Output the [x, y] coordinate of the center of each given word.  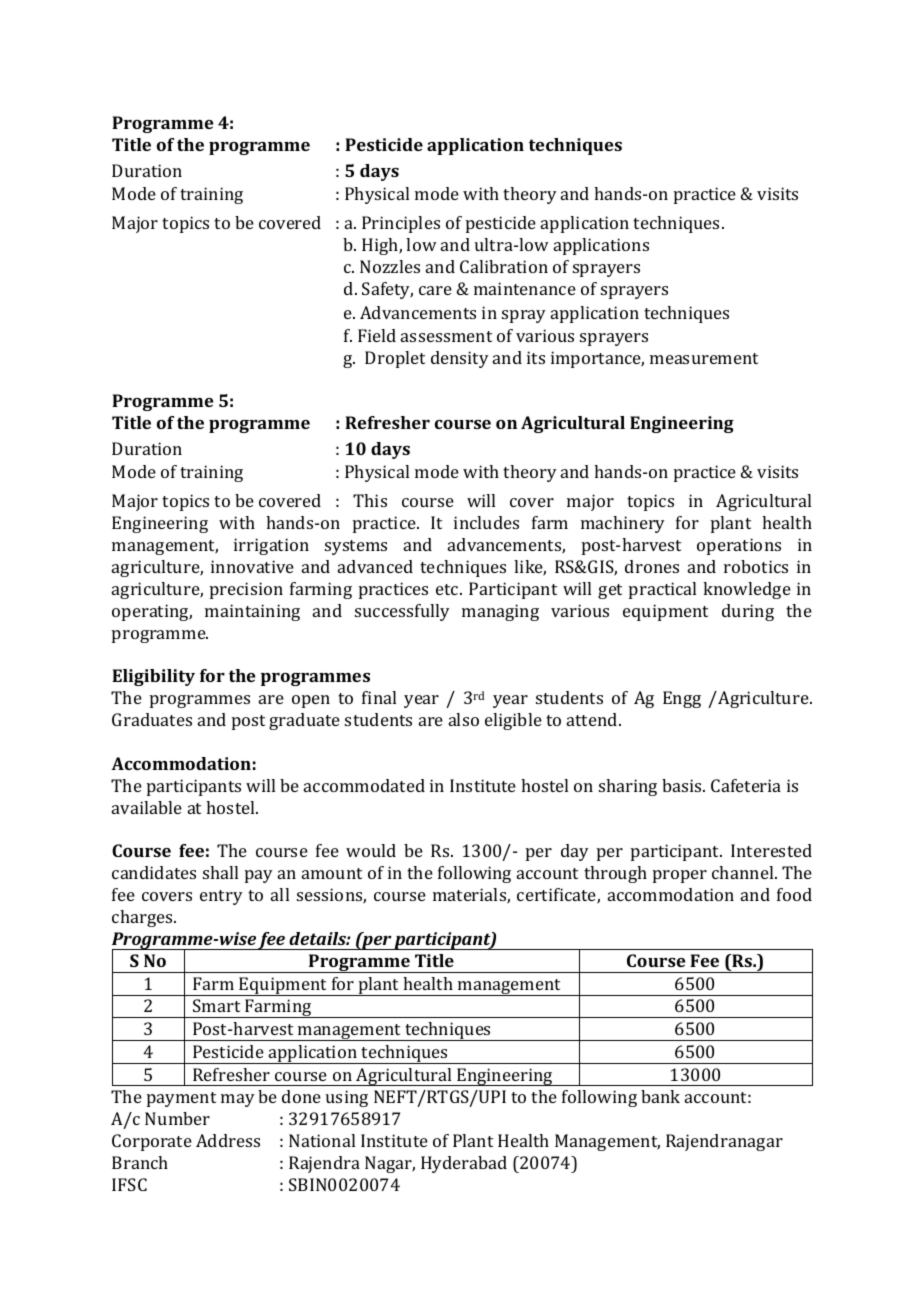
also [464, 719]
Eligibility [153, 677]
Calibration [504, 266]
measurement [704, 358]
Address [228, 1140]
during [748, 612]
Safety [387, 290]
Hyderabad [464, 1164]
